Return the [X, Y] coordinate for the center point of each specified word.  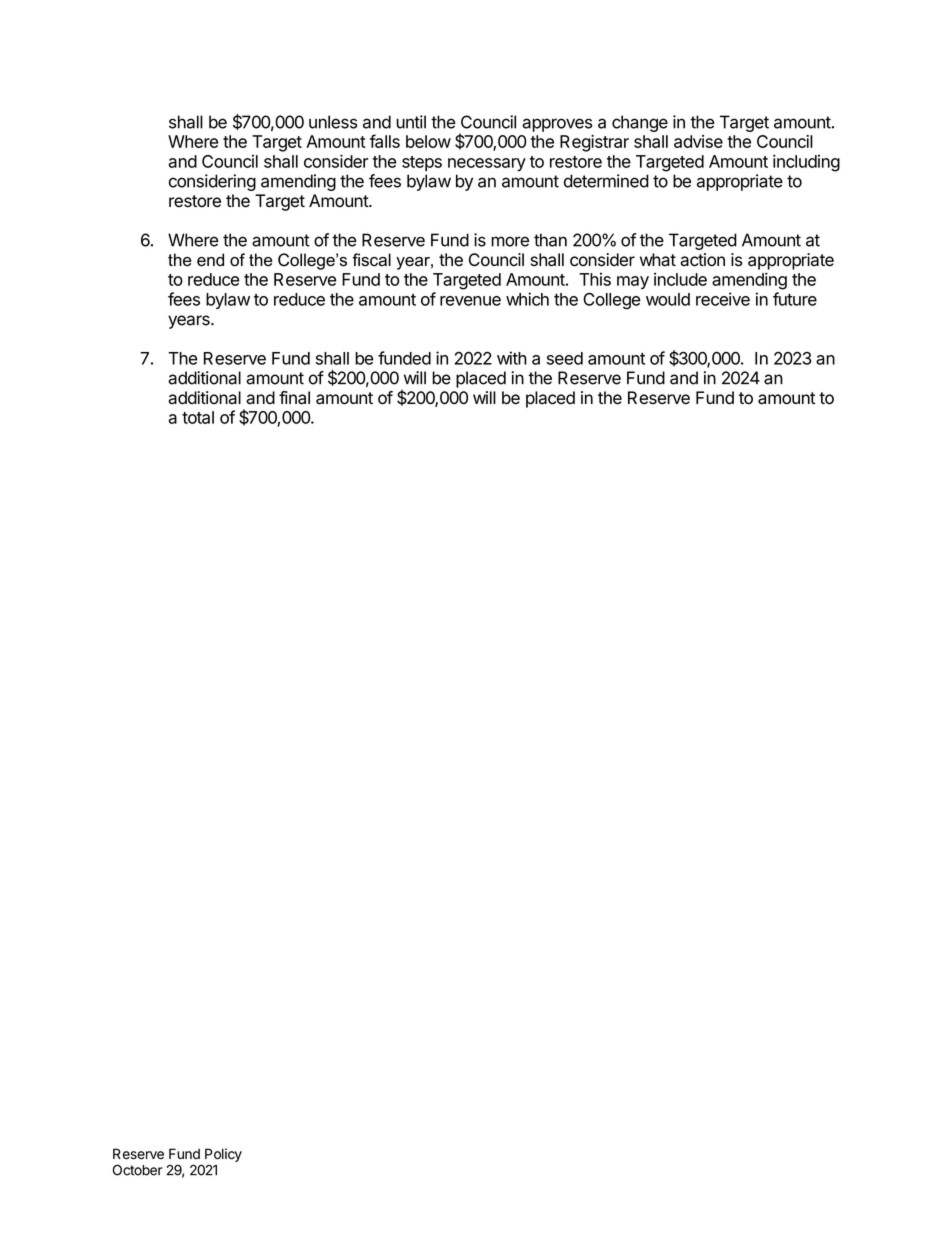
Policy [223, 1155]
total [198, 417]
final [294, 398]
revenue [470, 301]
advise [698, 141]
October [138, 1170]
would [668, 299]
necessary [487, 165]
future [795, 299]
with [512, 358]
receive [723, 299]
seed [565, 358]
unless [333, 122]
